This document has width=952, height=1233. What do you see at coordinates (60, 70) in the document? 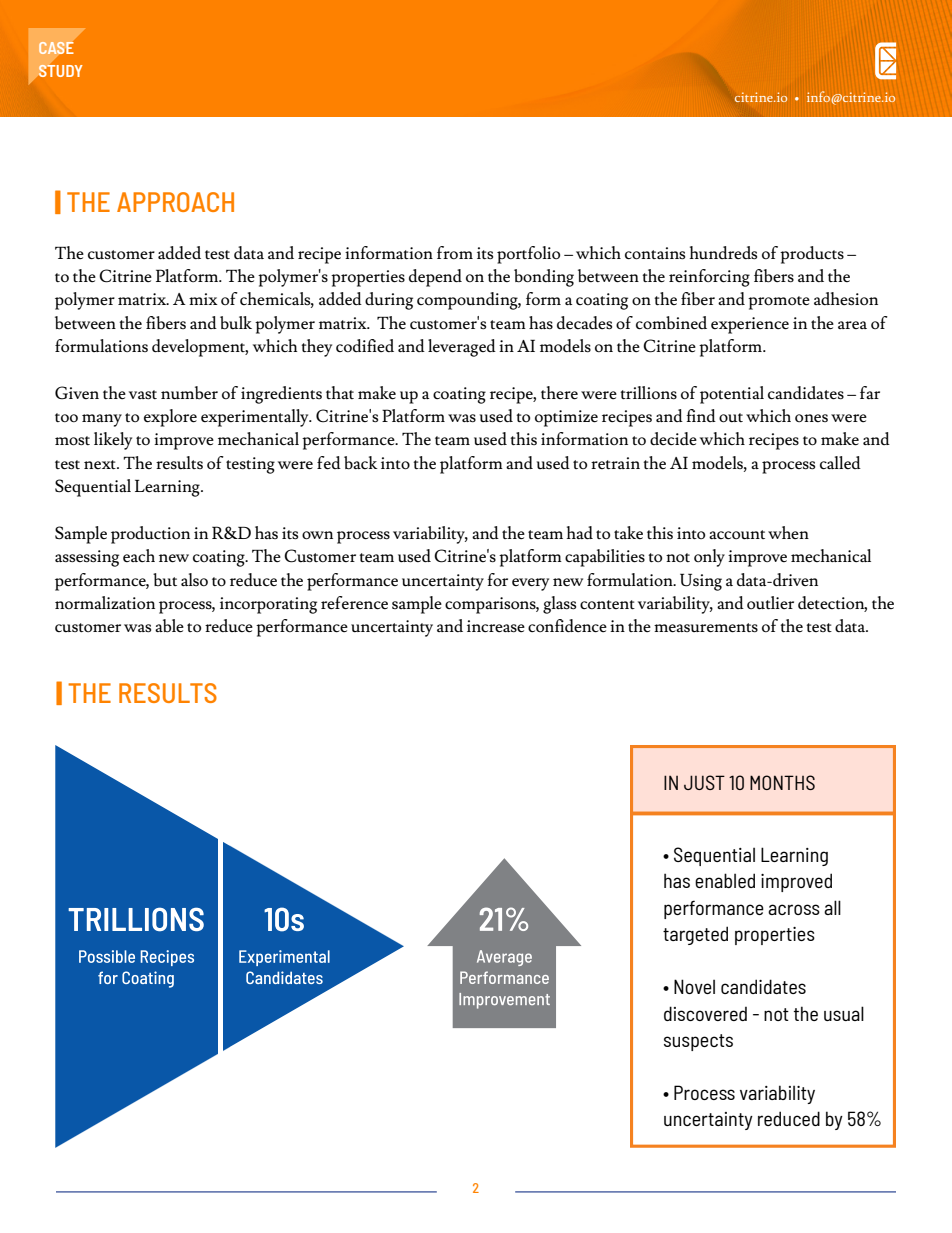
I see `STUDY` at bounding box center [60, 70].
